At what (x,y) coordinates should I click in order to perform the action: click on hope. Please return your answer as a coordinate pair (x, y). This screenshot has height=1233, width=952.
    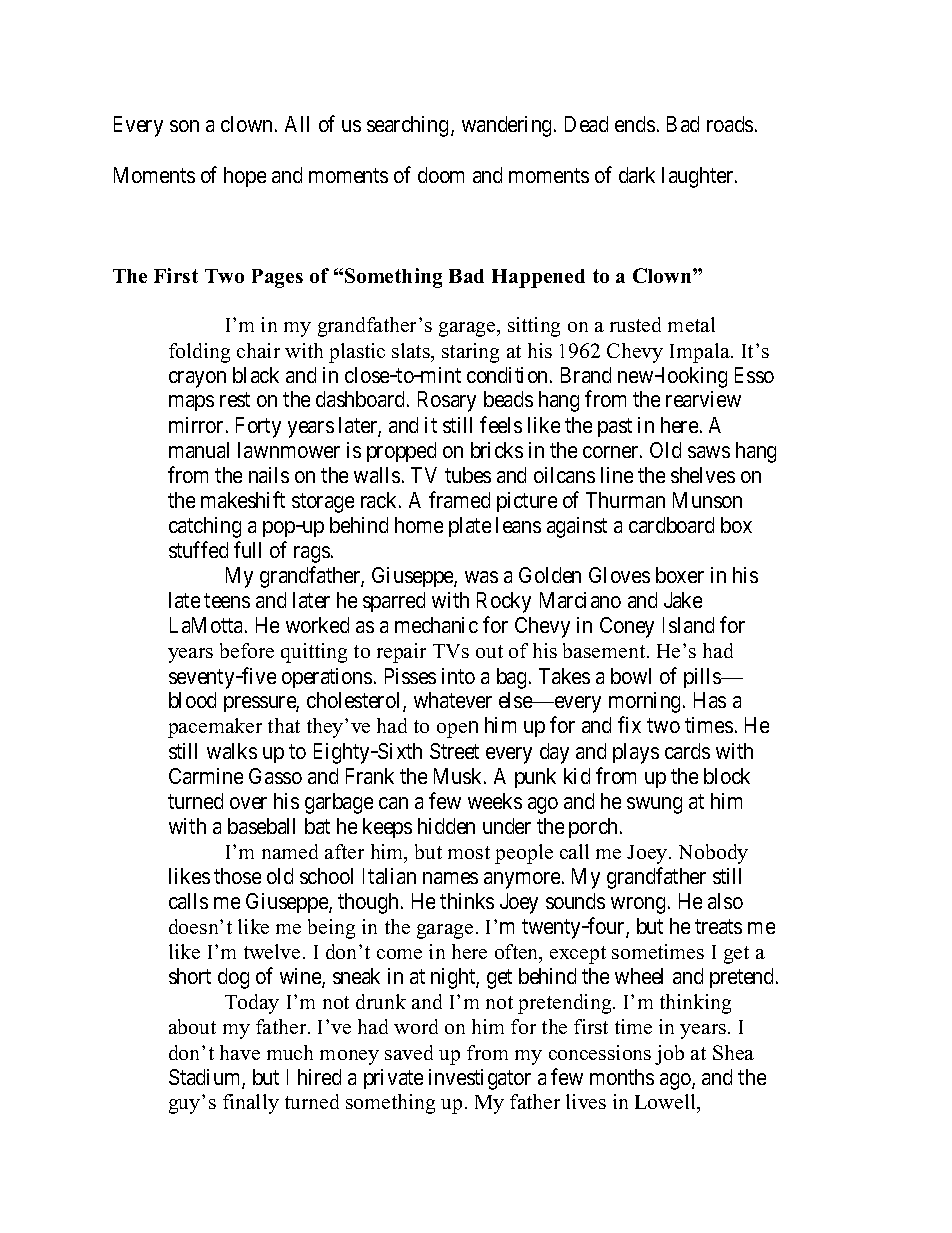
    Looking at the image, I should click on (245, 177).
